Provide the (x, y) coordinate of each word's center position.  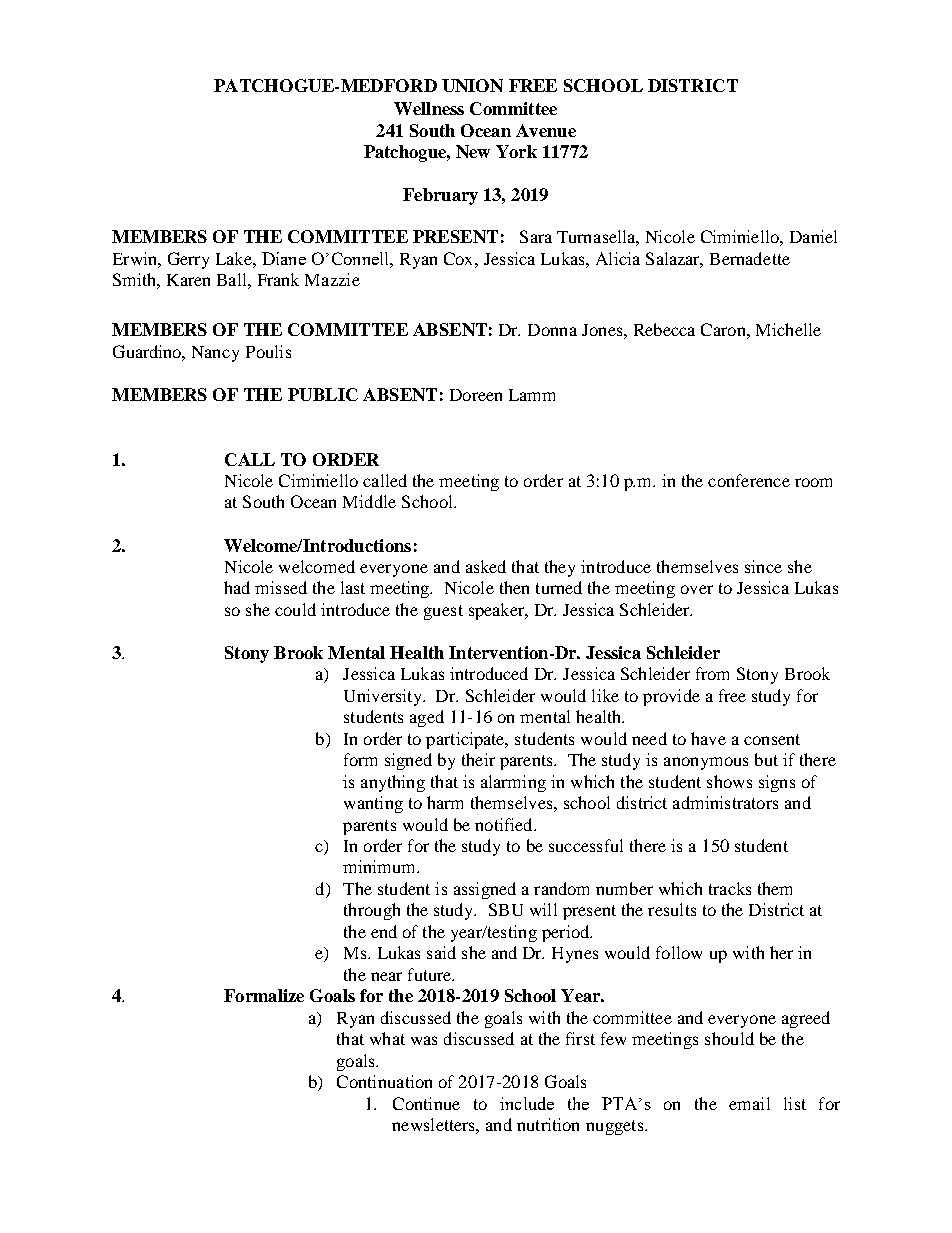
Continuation (384, 1081)
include (527, 1103)
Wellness (429, 108)
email (749, 1103)
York (516, 151)
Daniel (813, 236)
